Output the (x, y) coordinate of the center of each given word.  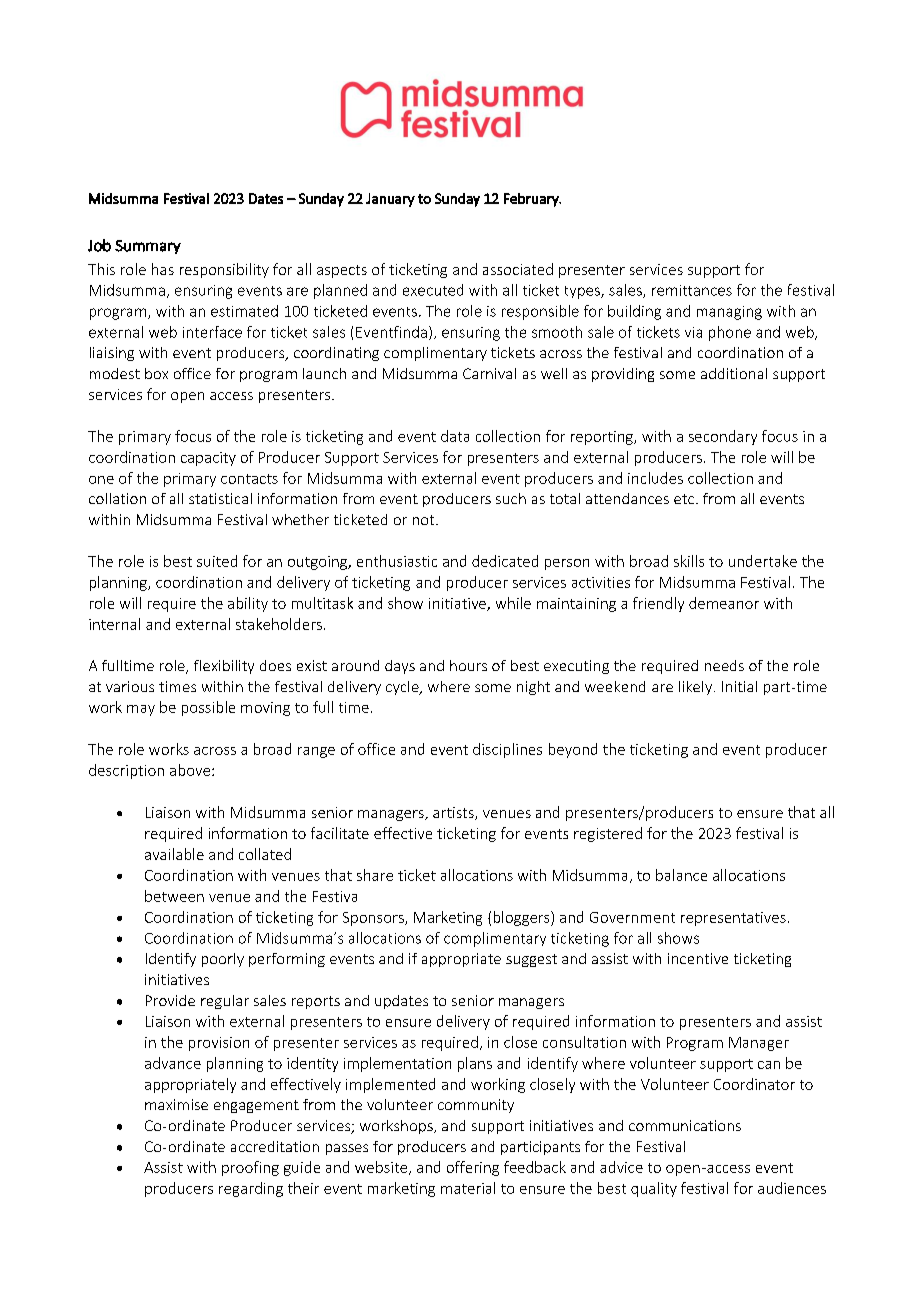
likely (697, 688)
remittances (692, 290)
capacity (208, 459)
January (390, 200)
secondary (723, 437)
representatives (733, 919)
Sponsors (374, 919)
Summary (148, 247)
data (455, 436)
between (174, 896)
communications (685, 1125)
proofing (250, 1168)
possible (208, 708)
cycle (403, 688)
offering (473, 1168)
